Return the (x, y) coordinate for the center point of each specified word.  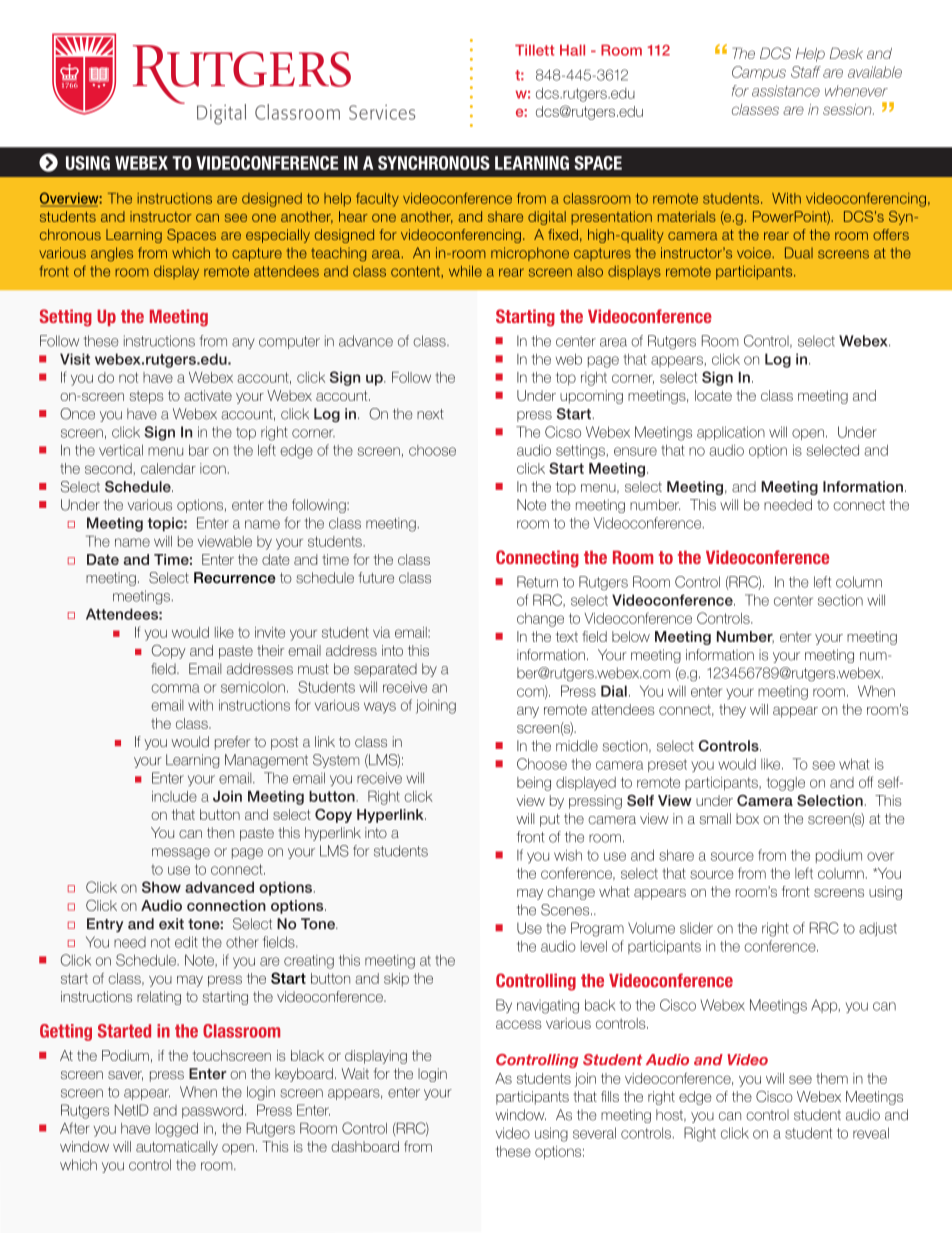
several (594, 1133)
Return (537, 582)
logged (177, 1130)
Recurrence (235, 577)
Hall (572, 50)
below (631, 636)
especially (278, 236)
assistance (786, 91)
